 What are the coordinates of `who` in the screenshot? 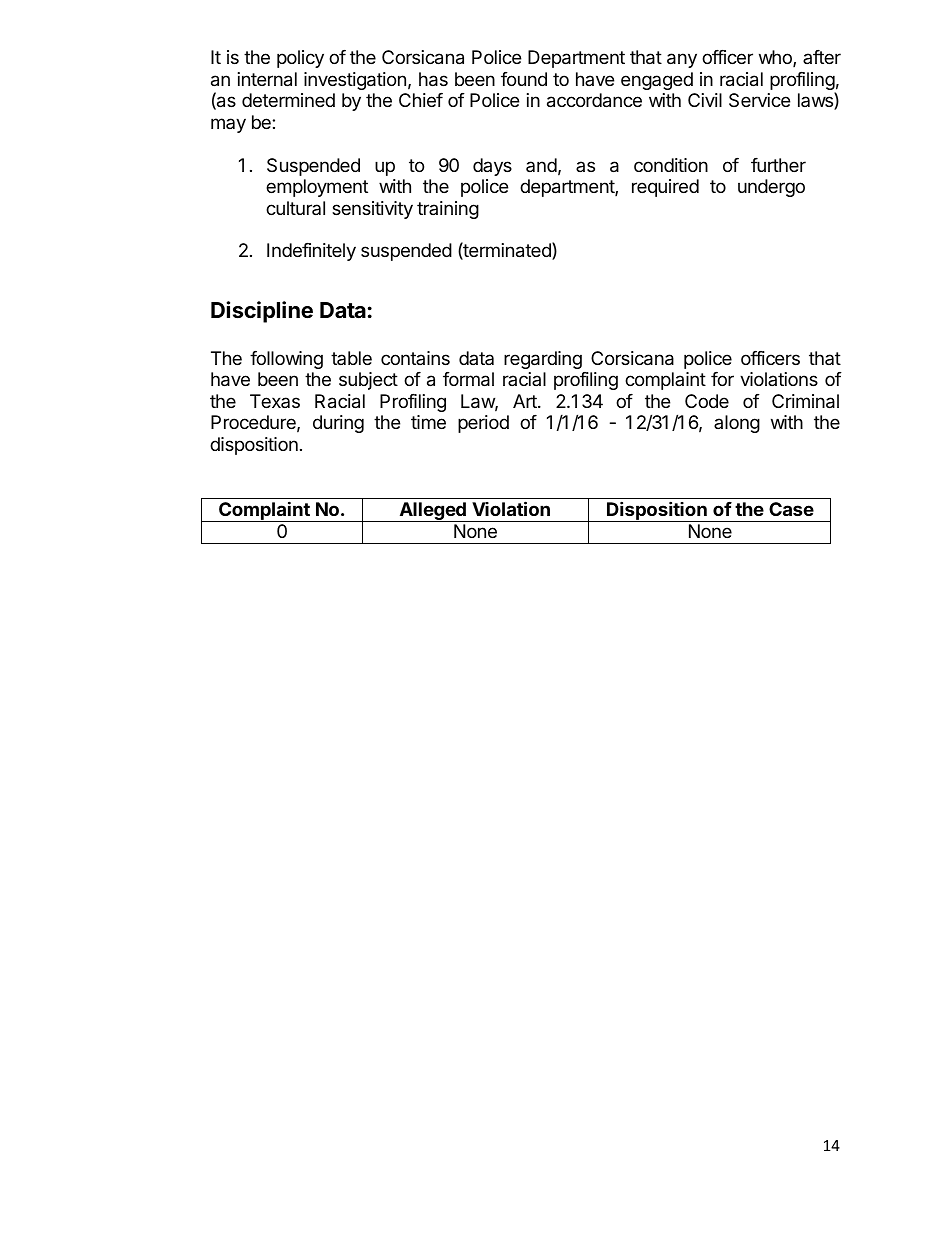 It's located at (776, 58).
